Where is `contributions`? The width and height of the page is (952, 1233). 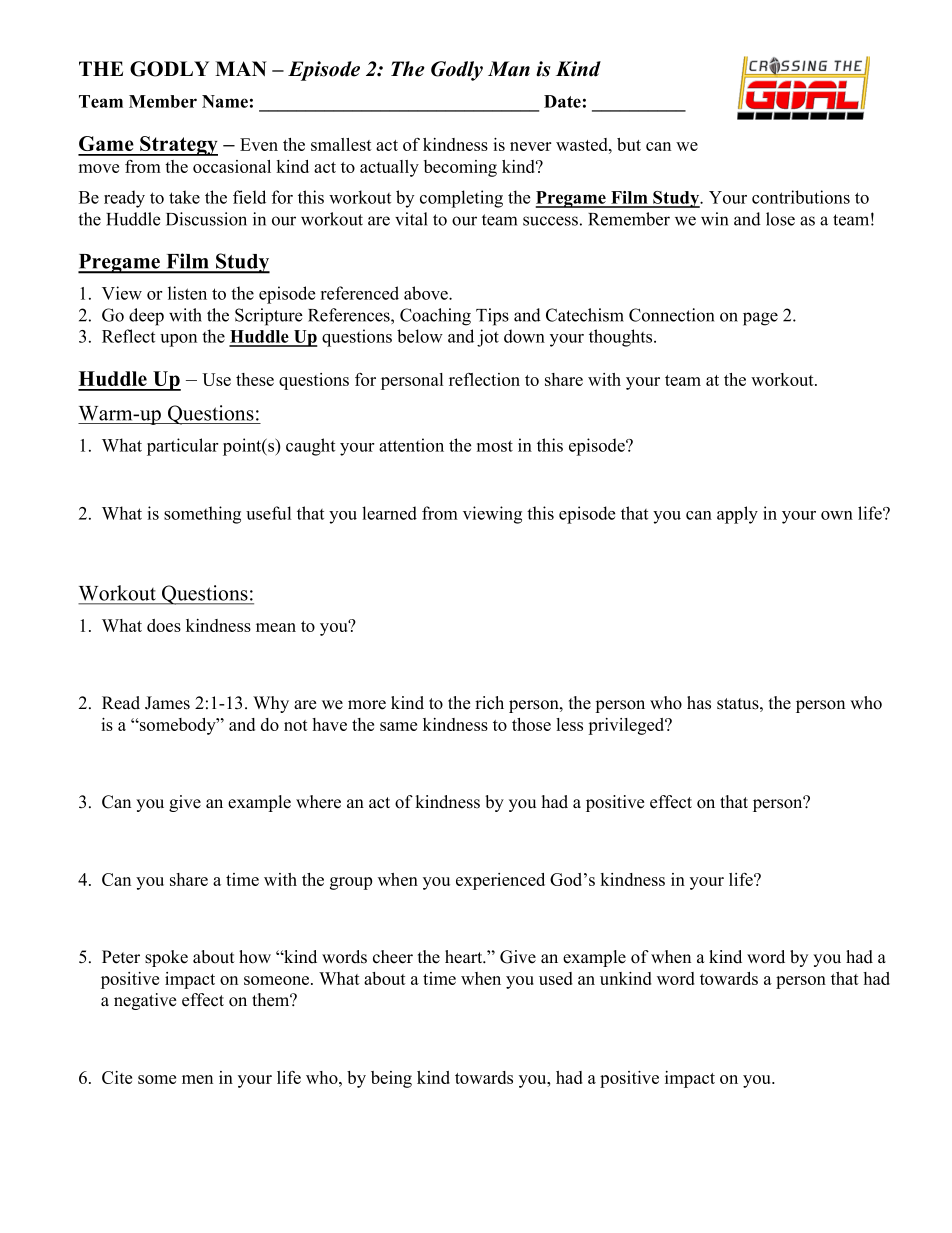
contributions is located at coordinates (801, 197).
